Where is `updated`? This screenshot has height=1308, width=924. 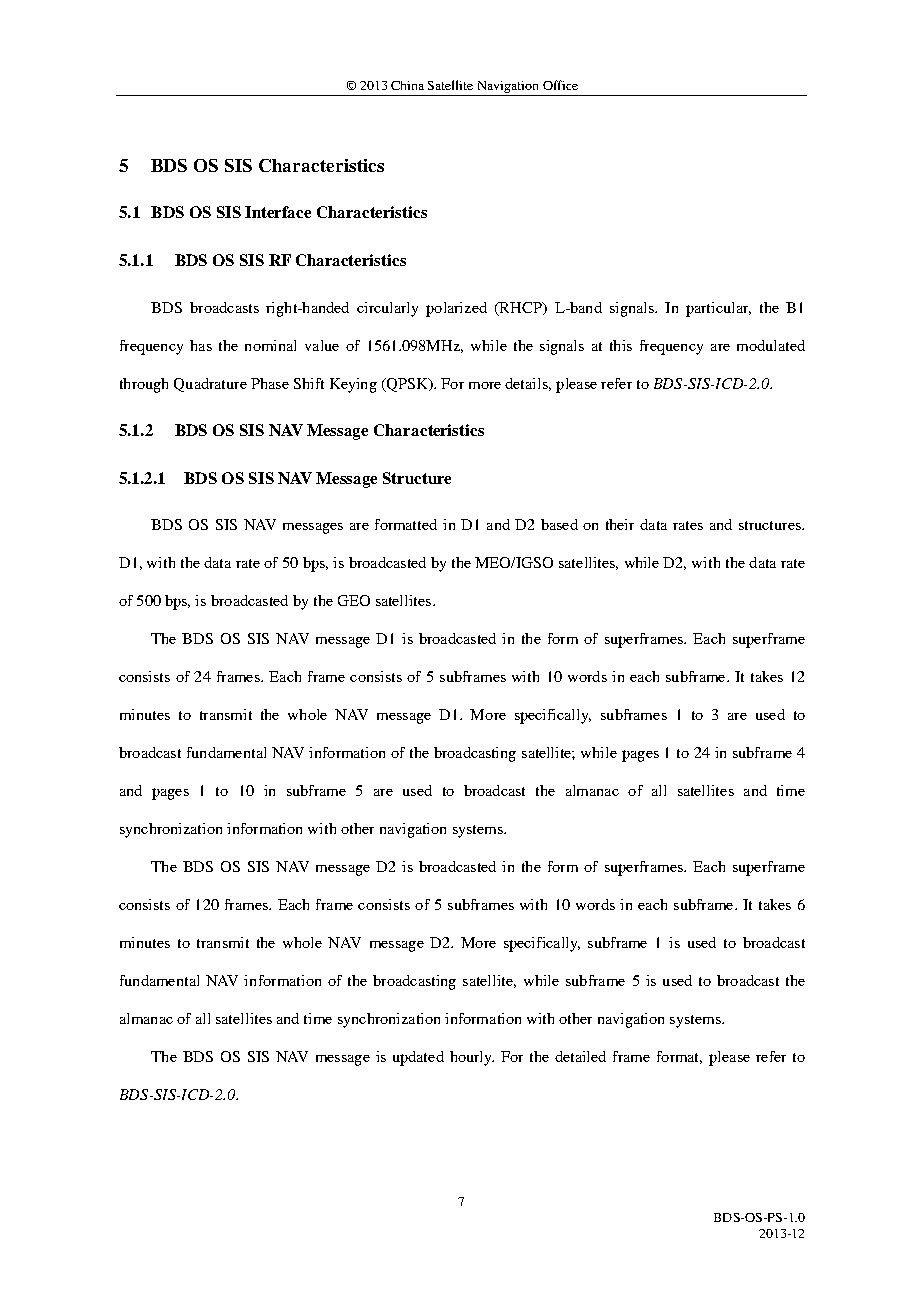 updated is located at coordinates (418, 1058).
